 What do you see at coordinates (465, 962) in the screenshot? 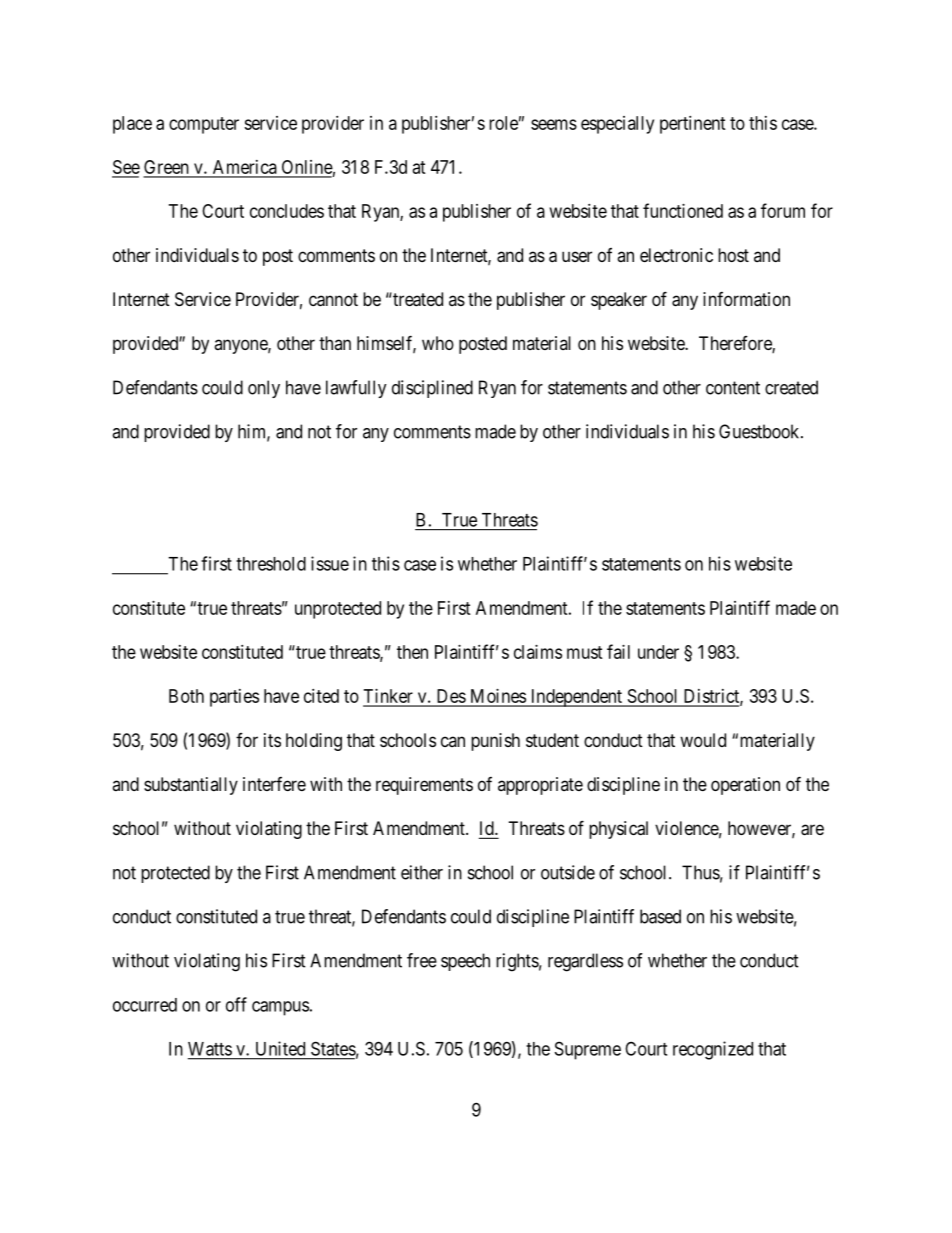
I see `speech` at bounding box center [465, 962].
